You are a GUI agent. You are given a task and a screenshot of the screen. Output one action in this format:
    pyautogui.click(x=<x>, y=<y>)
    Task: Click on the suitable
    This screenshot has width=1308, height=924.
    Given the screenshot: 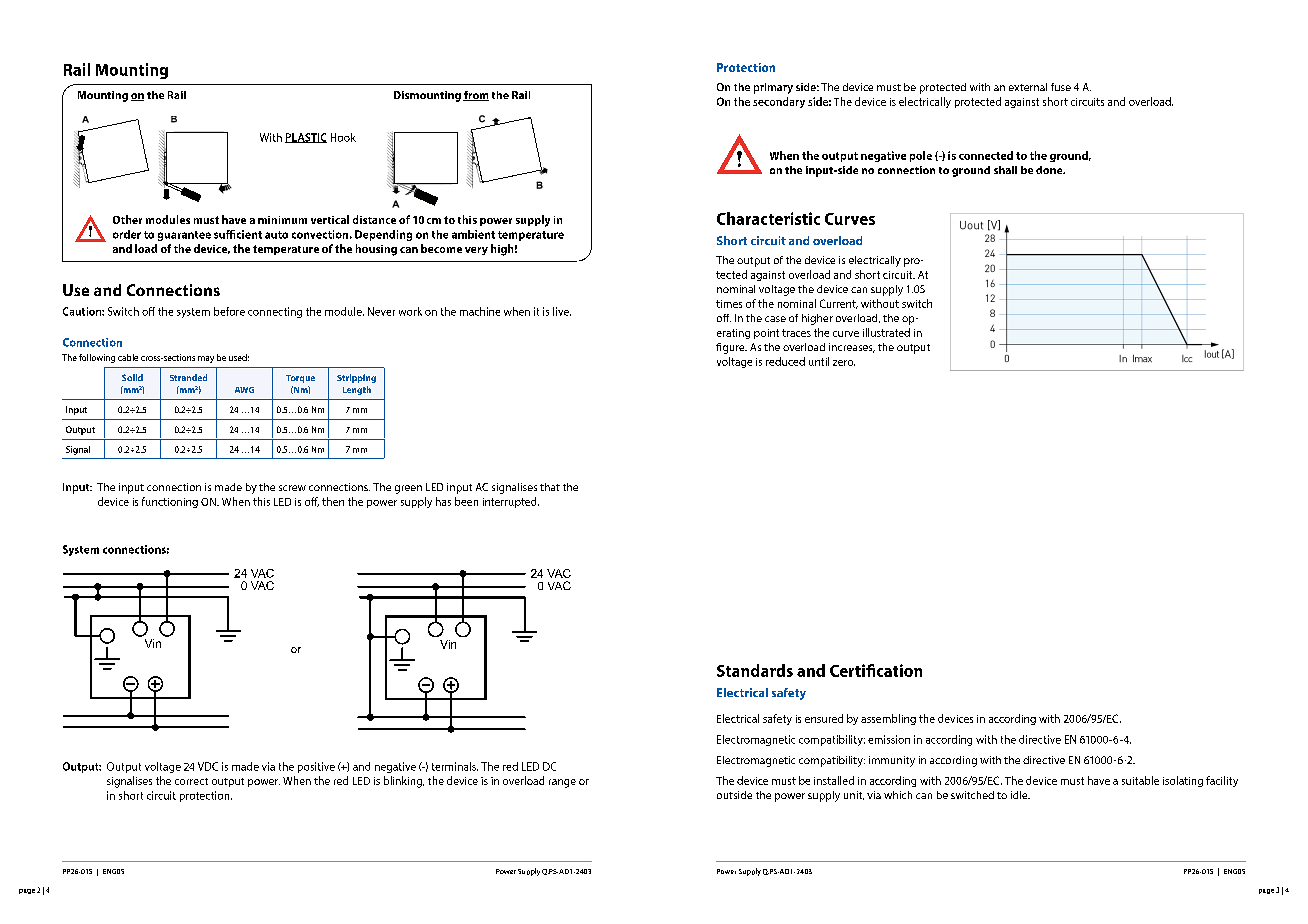 What is the action you would take?
    pyautogui.click(x=1140, y=780)
